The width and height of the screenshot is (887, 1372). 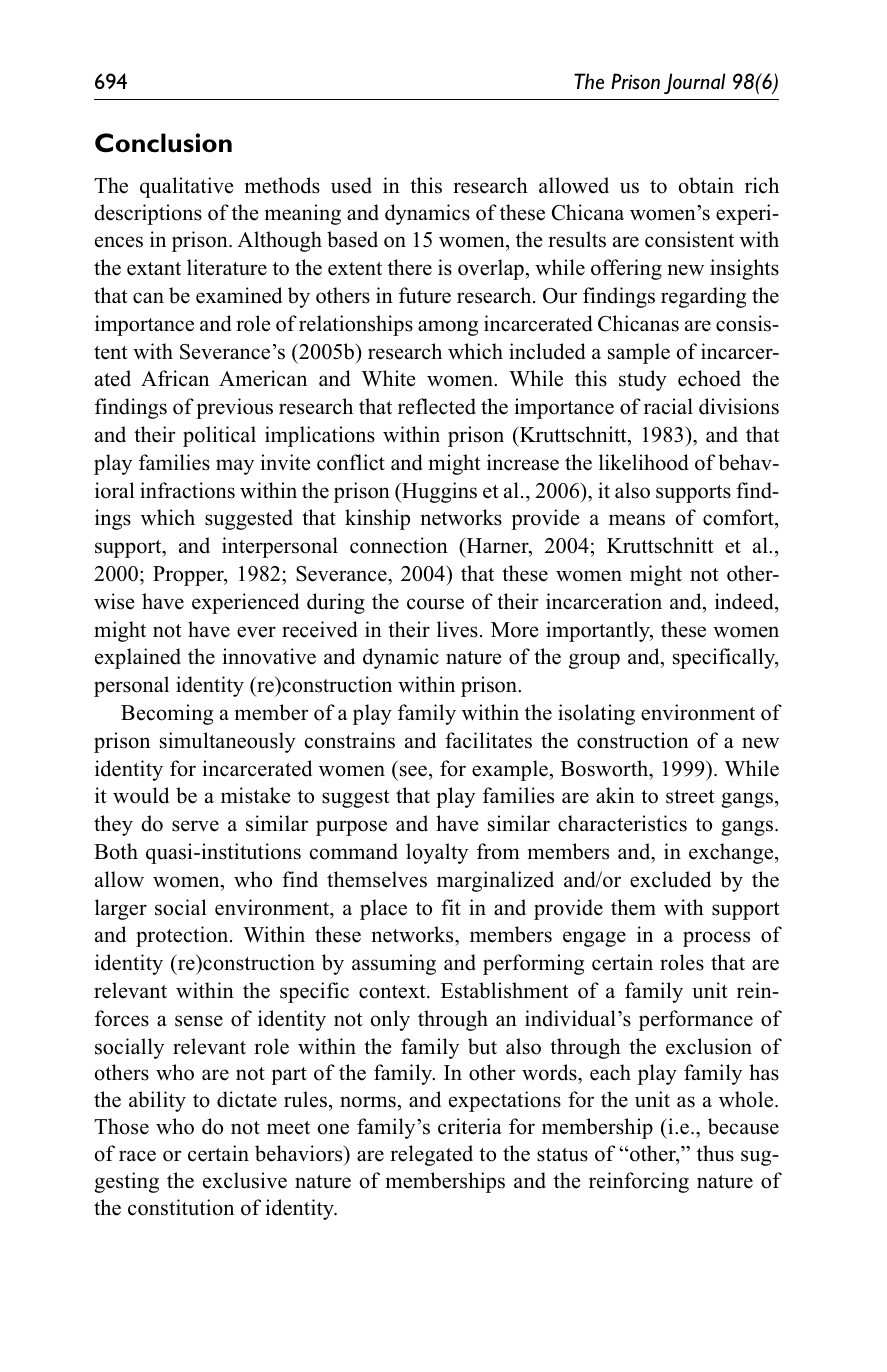 What do you see at coordinates (351, 185) in the screenshot?
I see `used` at bounding box center [351, 185].
